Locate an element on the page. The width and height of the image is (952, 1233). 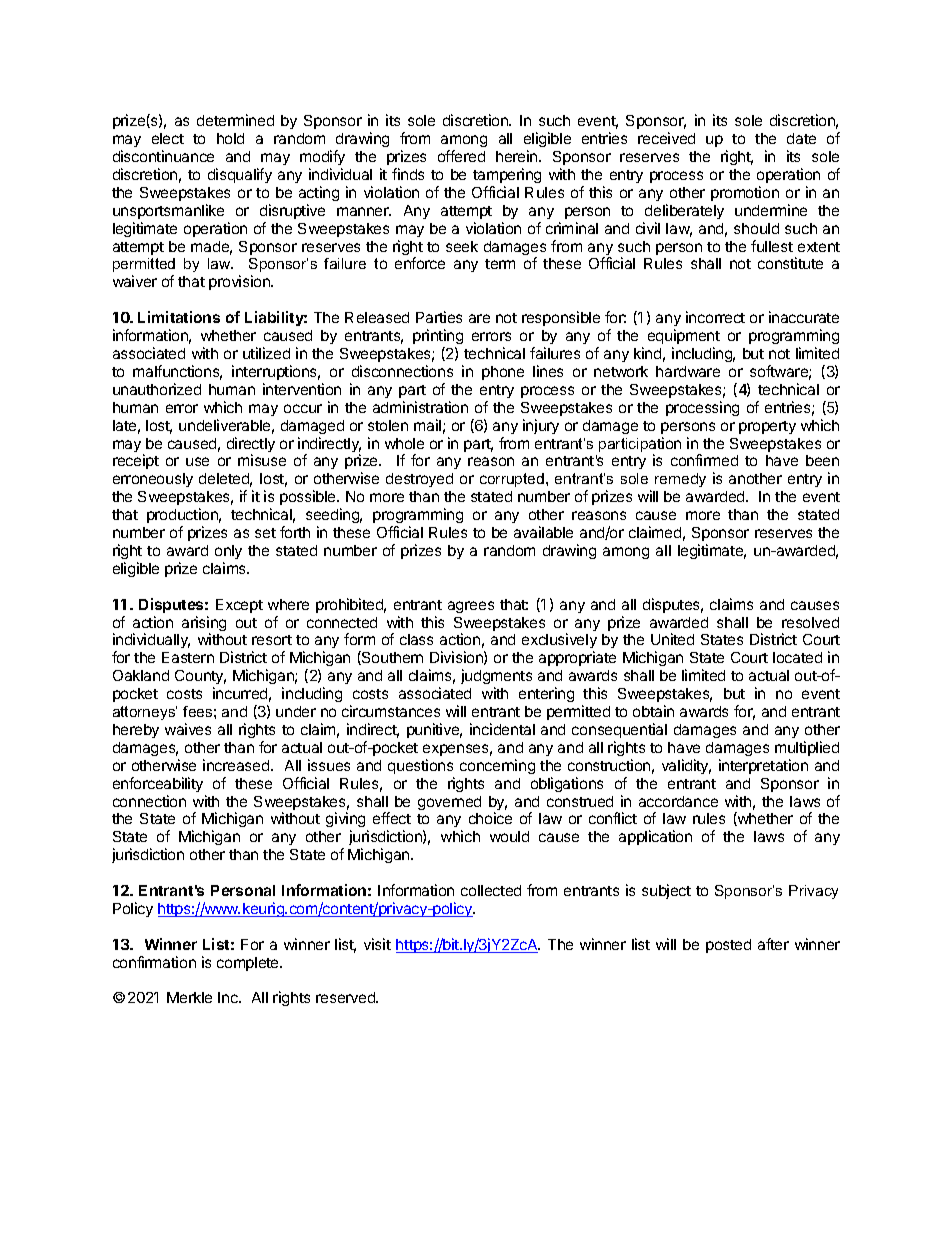
disqualify is located at coordinates (240, 175).
